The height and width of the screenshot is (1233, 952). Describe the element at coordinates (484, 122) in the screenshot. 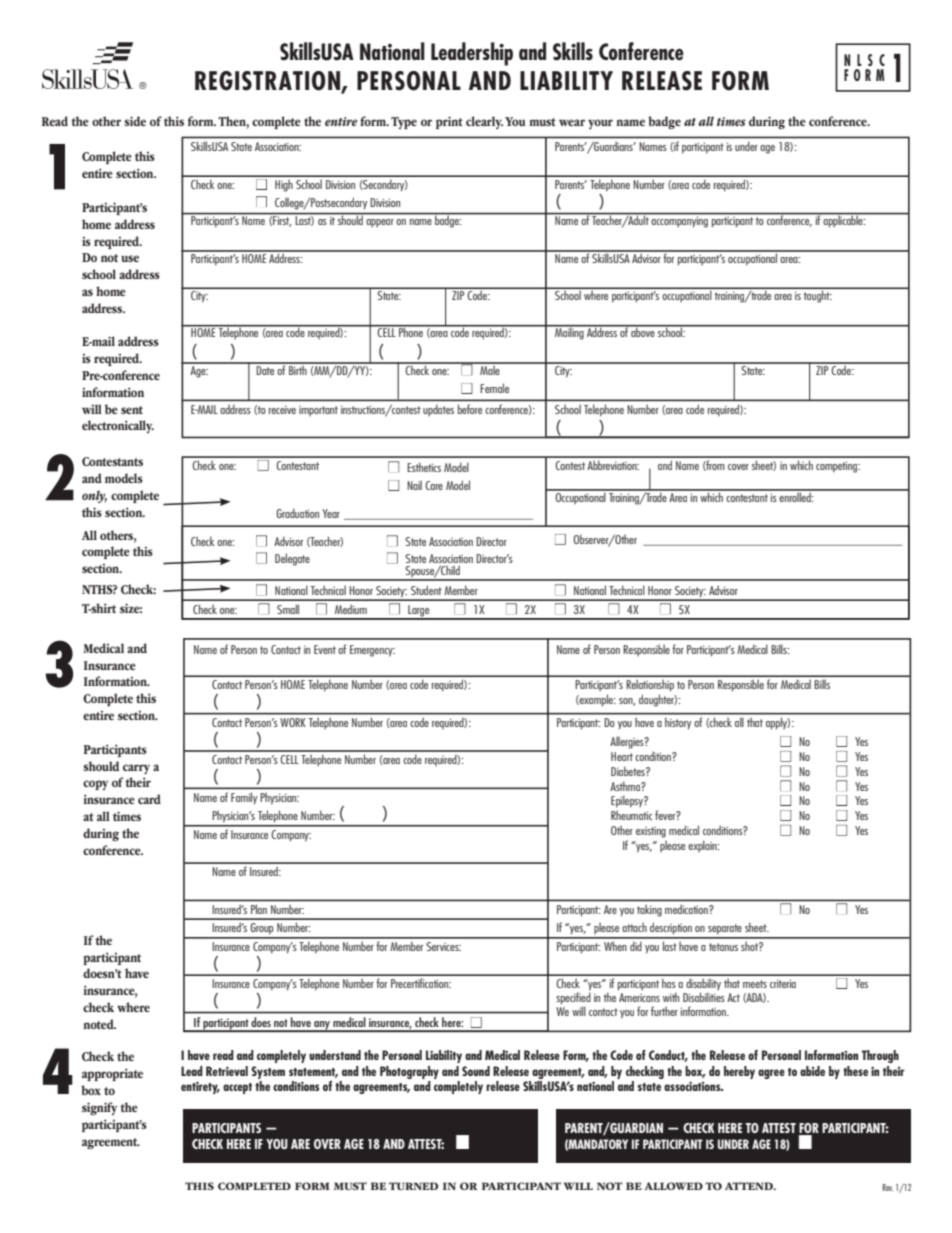

I see `clearly` at that location.
